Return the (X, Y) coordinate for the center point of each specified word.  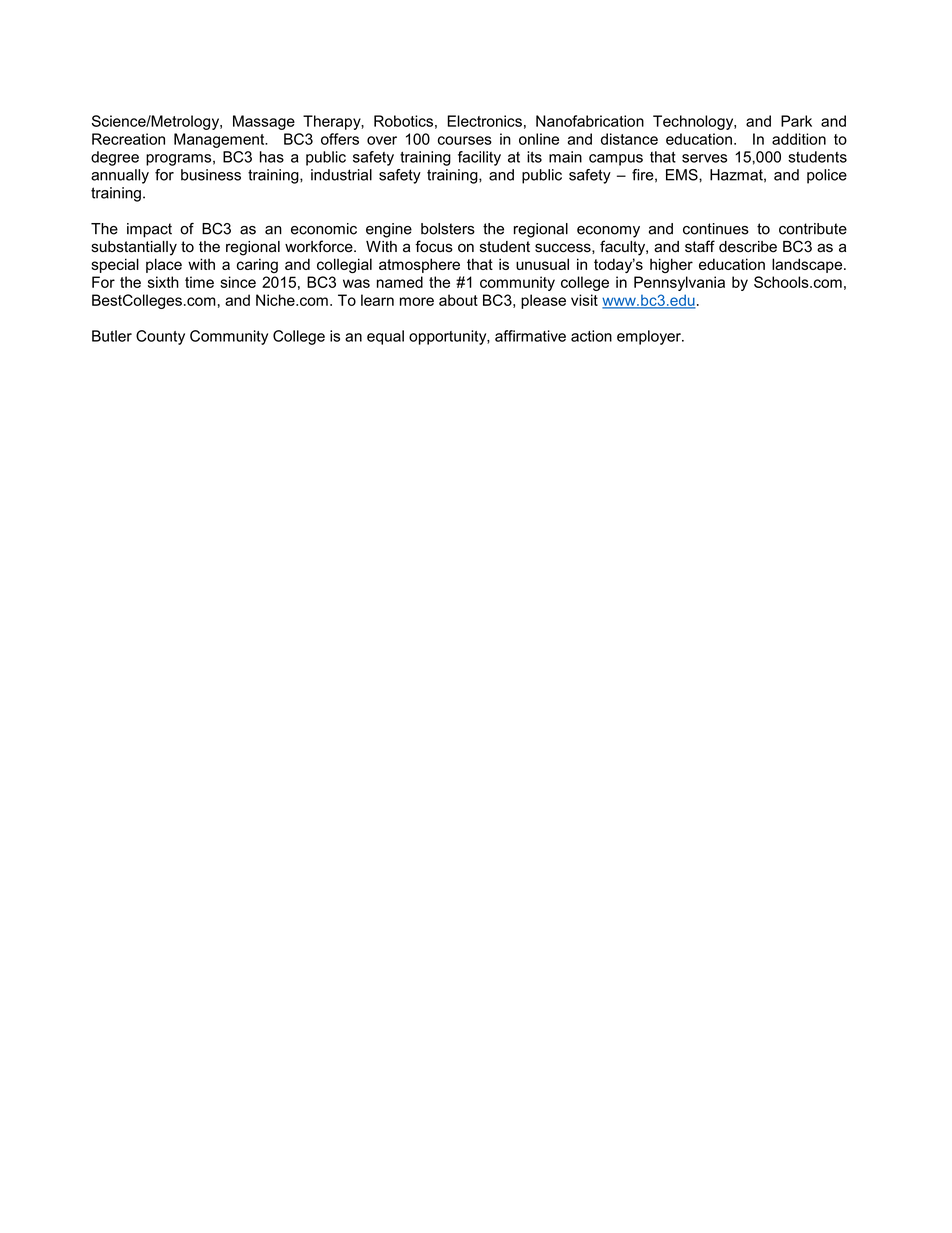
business (211, 175)
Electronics (484, 121)
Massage (264, 122)
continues (716, 229)
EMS (683, 175)
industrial (341, 175)
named (400, 282)
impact (149, 230)
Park (796, 121)
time (199, 282)
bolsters (448, 229)
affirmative (530, 336)
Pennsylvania (679, 283)
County (160, 337)
